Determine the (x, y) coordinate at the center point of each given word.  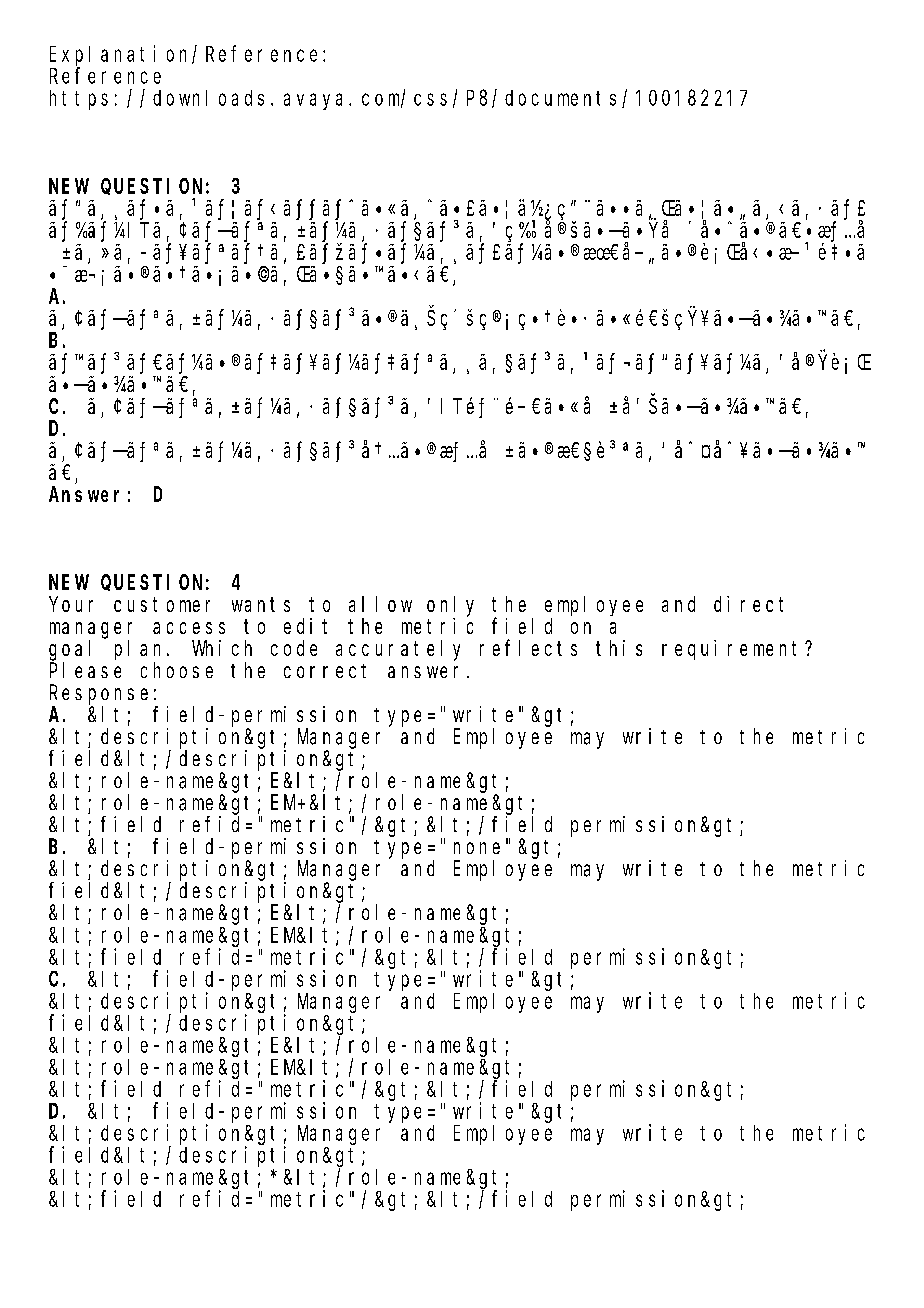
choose (177, 670)
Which (222, 648)
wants (261, 604)
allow (380, 604)
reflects (528, 648)
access (189, 628)
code (294, 648)
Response (99, 695)
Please (85, 670)
